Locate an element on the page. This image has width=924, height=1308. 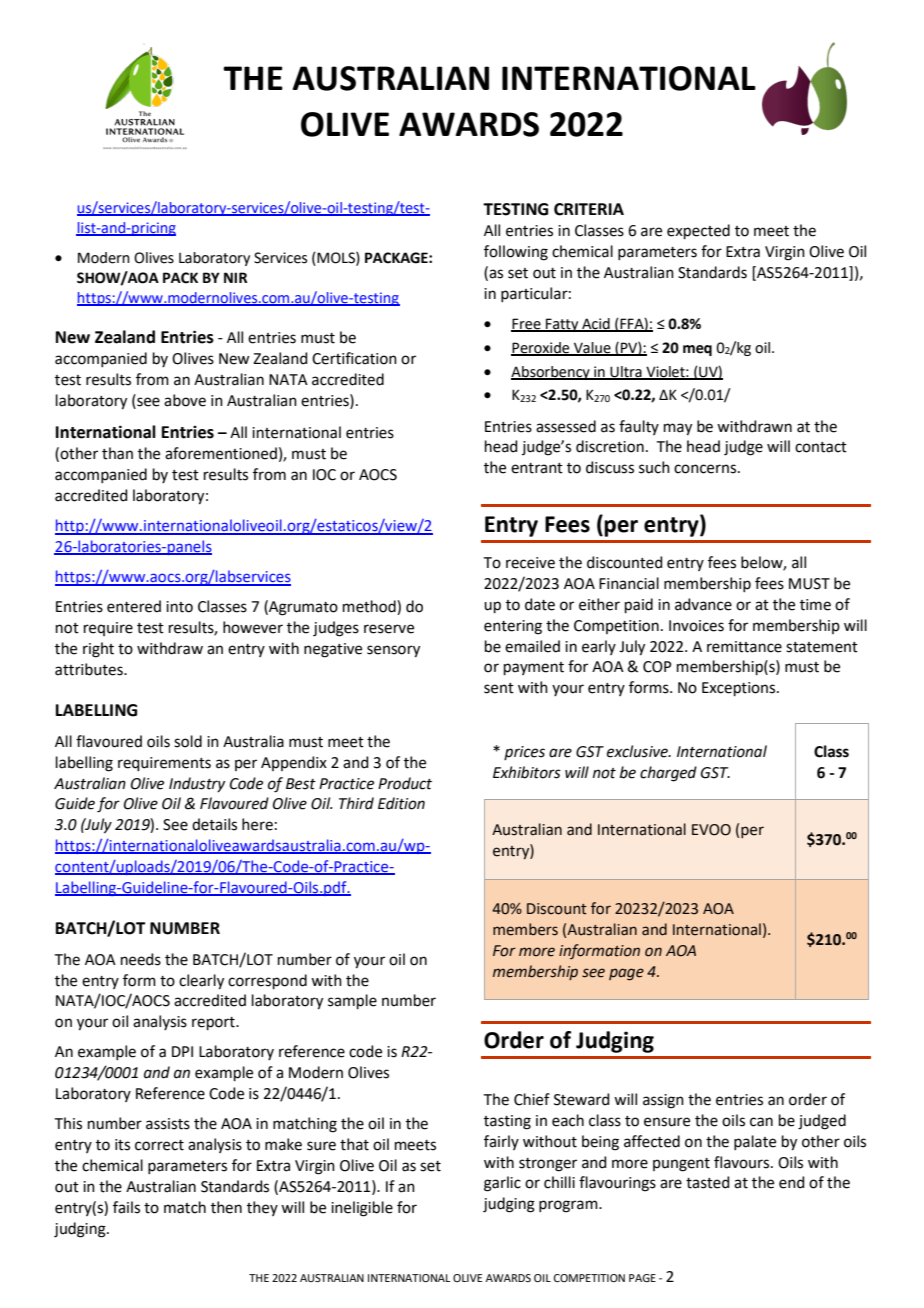
sent is located at coordinates (499, 688).
